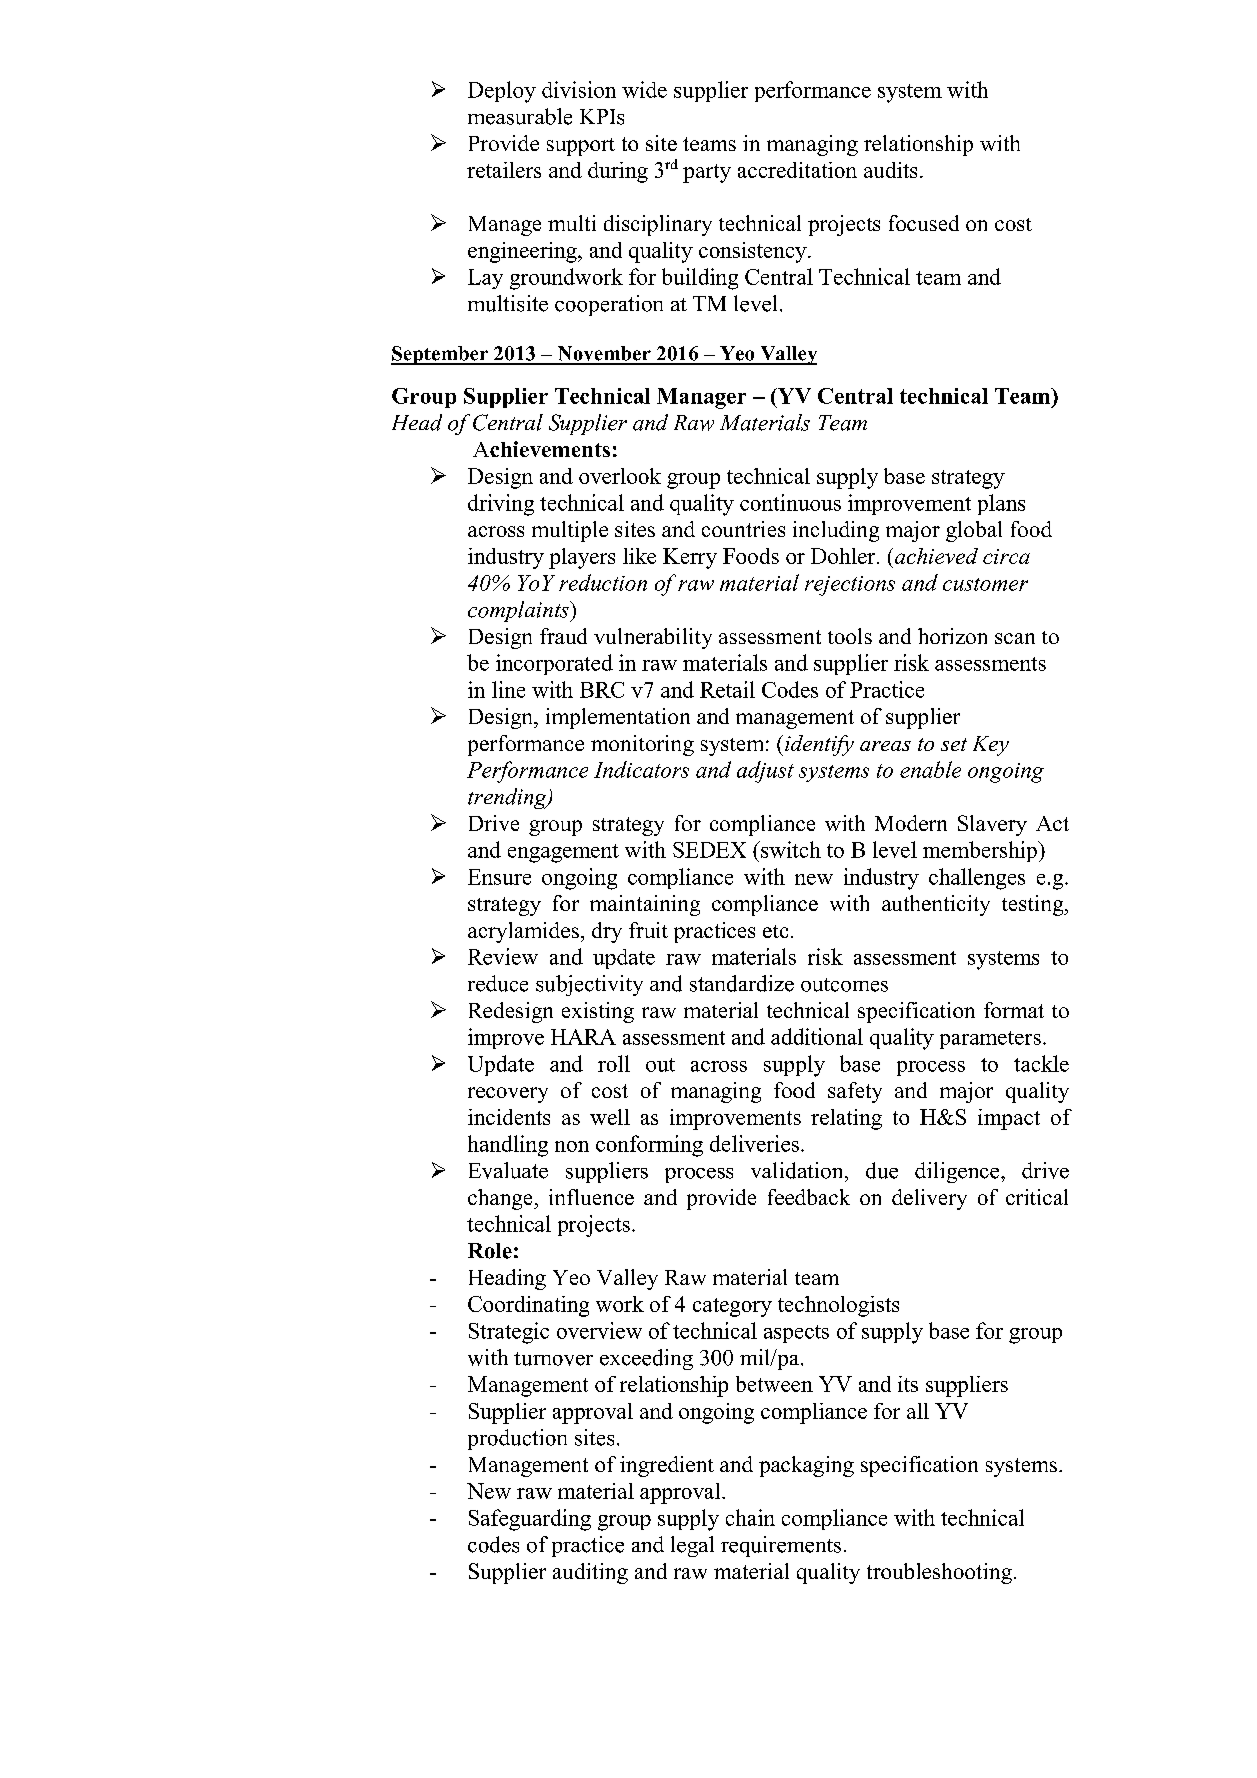 The image size is (1257, 1778). Describe the element at coordinates (530, 1520) in the screenshot. I see `Safeguarding` at that location.
